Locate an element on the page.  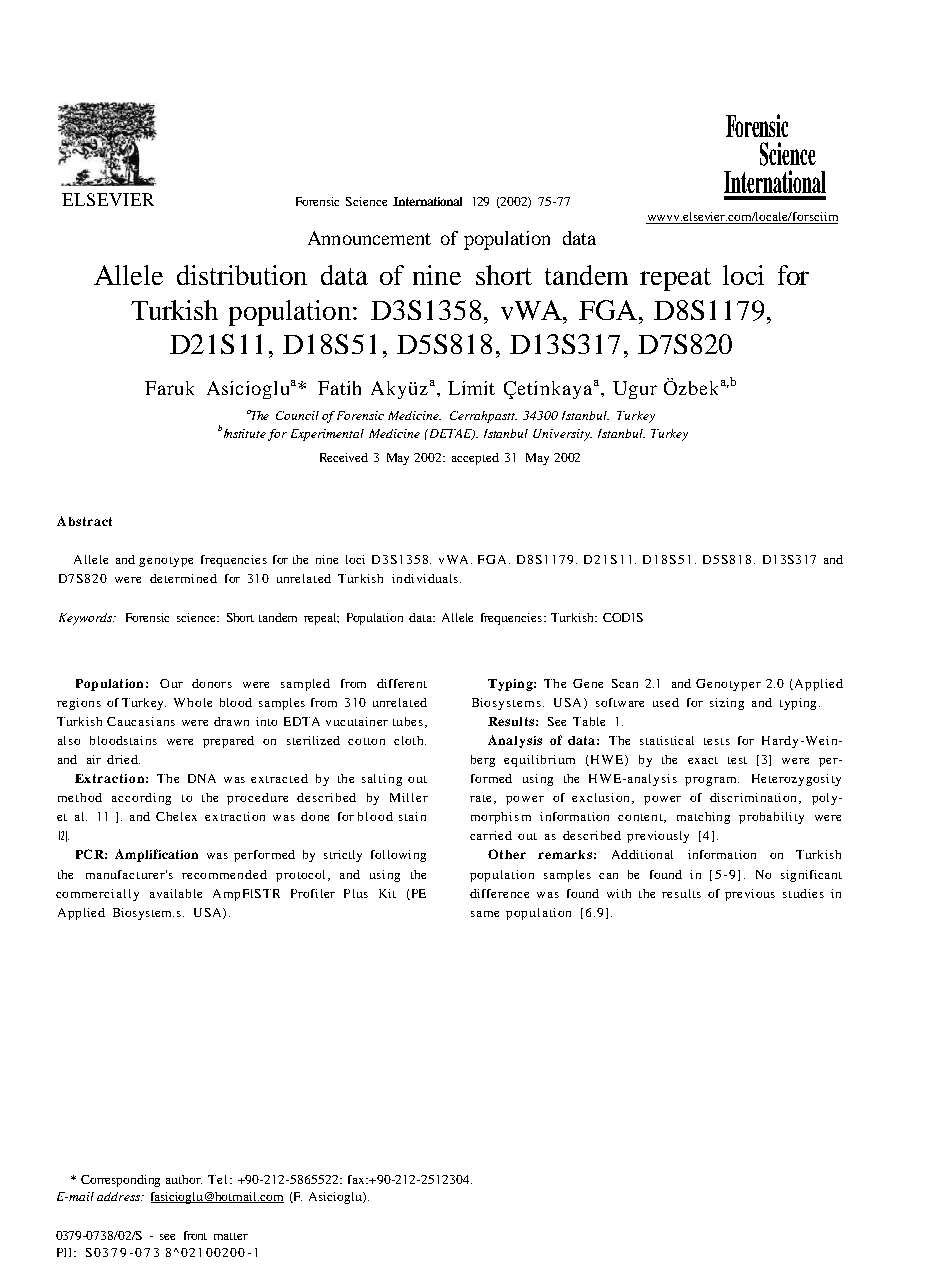
repeat is located at coordinates (675, 279).
